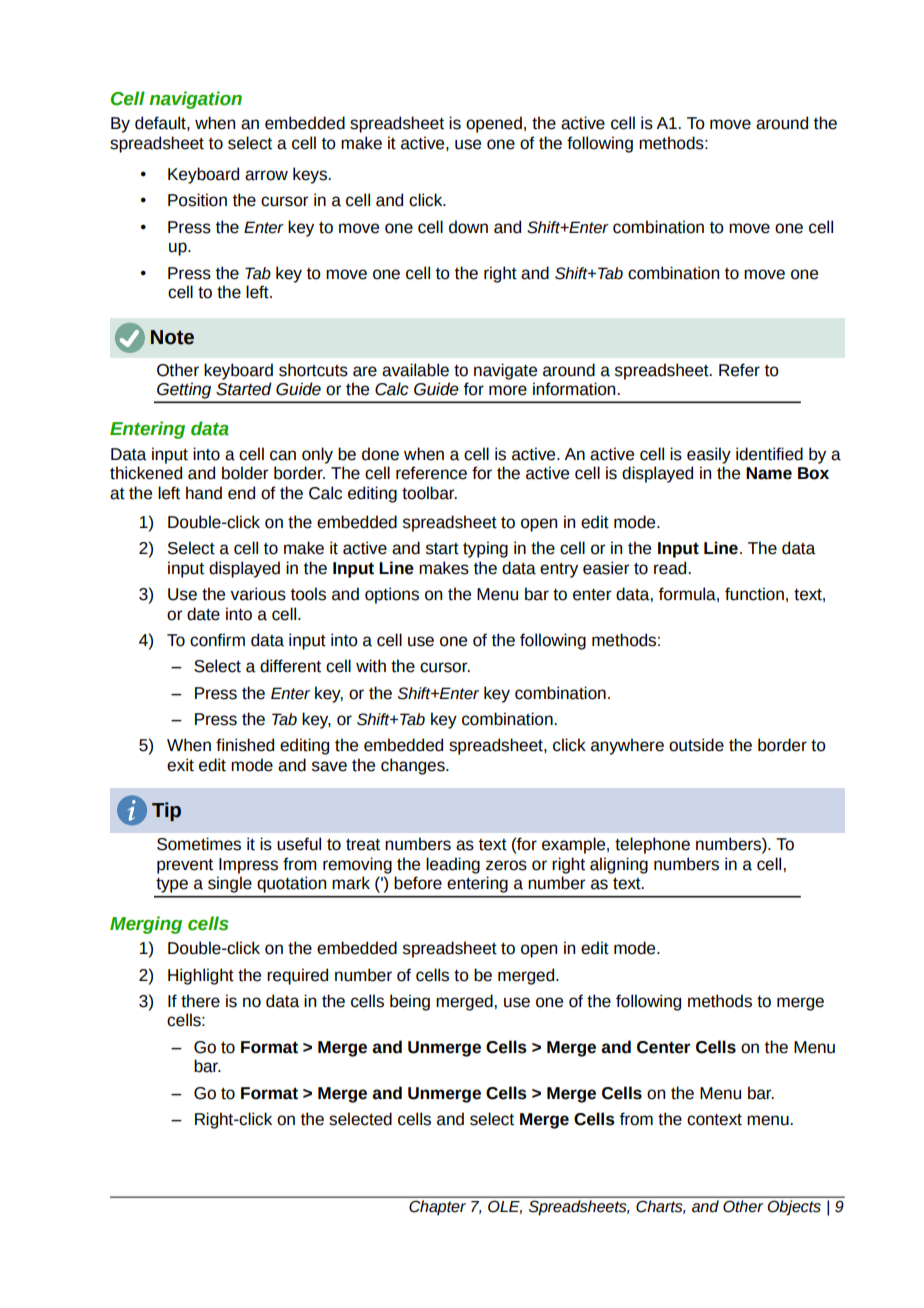 This screenshot has width=924, height=1308. I want to click on there, so click(200, 1001).
